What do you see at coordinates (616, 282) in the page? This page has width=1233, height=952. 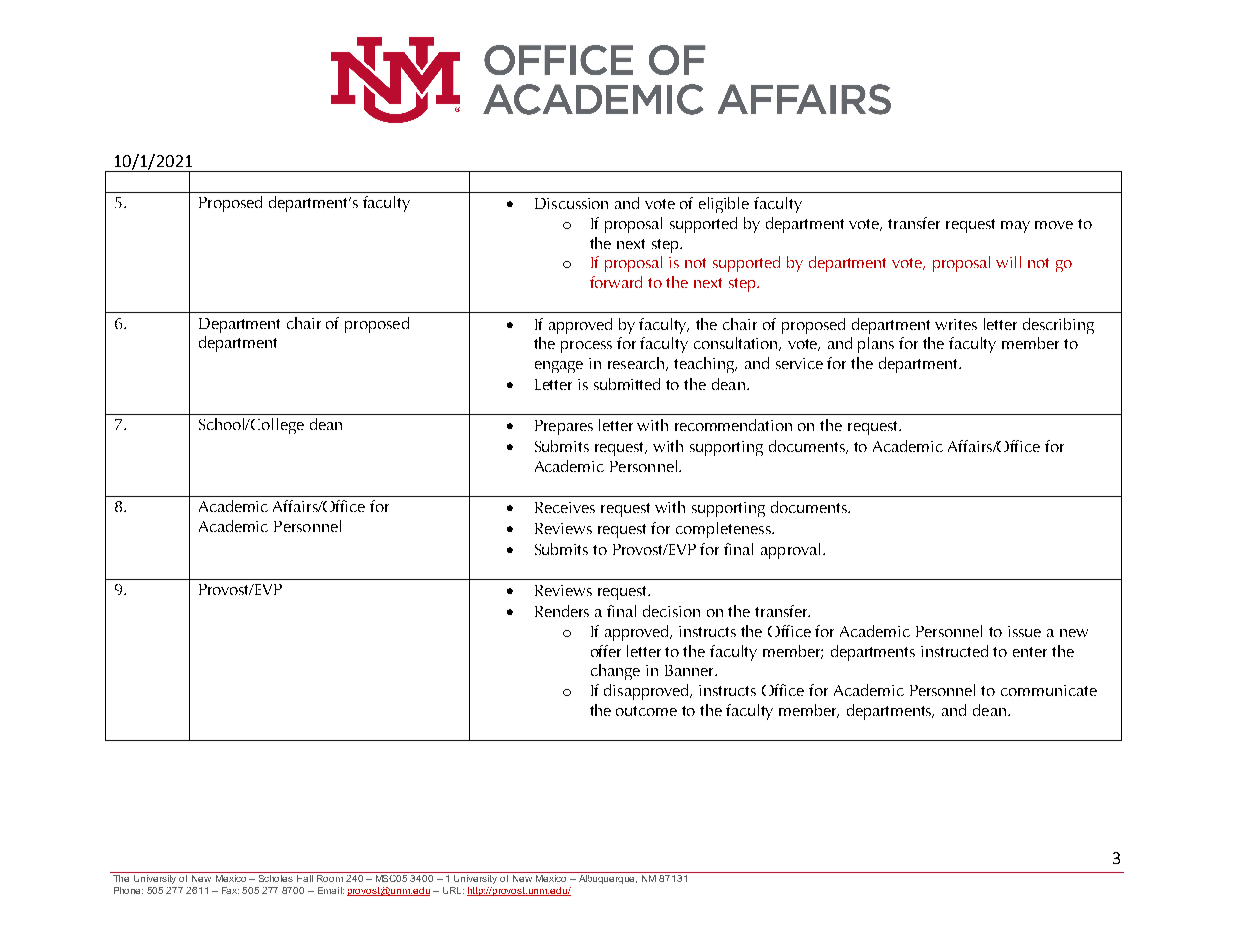 I see `forward` at bounding box center [616, 282].
